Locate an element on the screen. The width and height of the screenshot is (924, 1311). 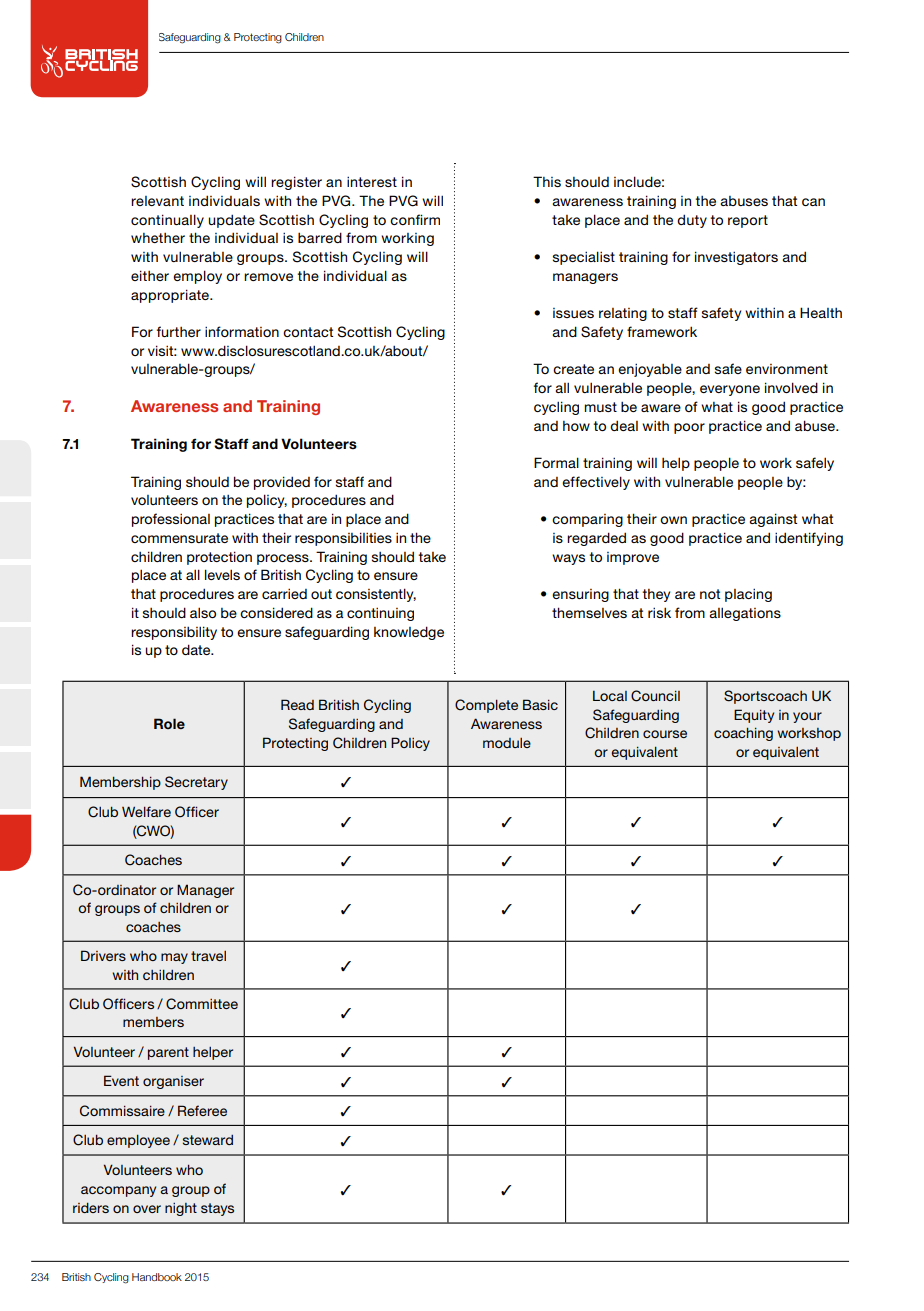
confirm is located at coordinates (415, 219).
